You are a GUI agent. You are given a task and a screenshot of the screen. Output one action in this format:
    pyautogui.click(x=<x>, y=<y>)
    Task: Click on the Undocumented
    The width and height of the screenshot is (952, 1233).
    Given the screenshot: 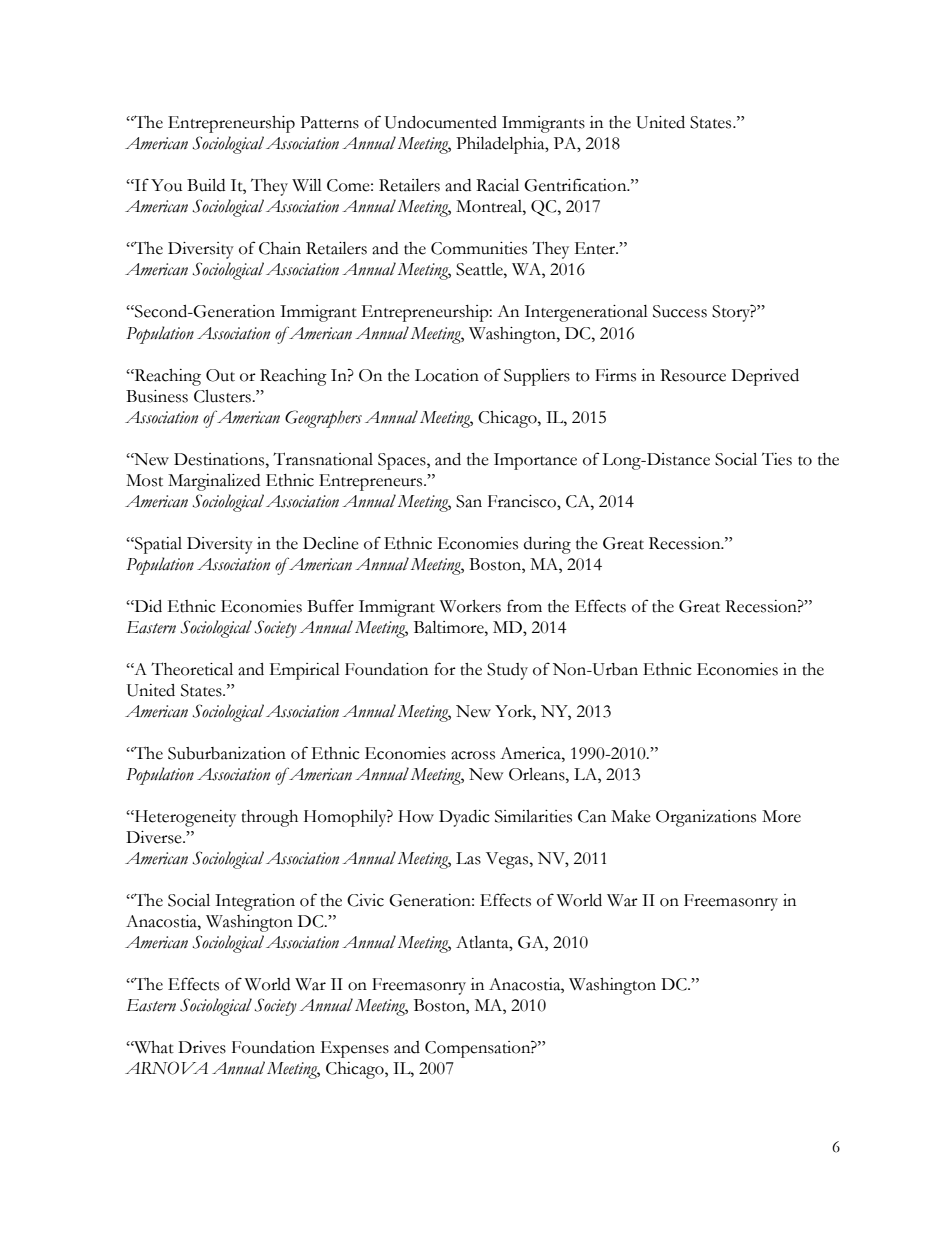 What is the action you would take?
    pyautogui.click(x=441, y=122)
